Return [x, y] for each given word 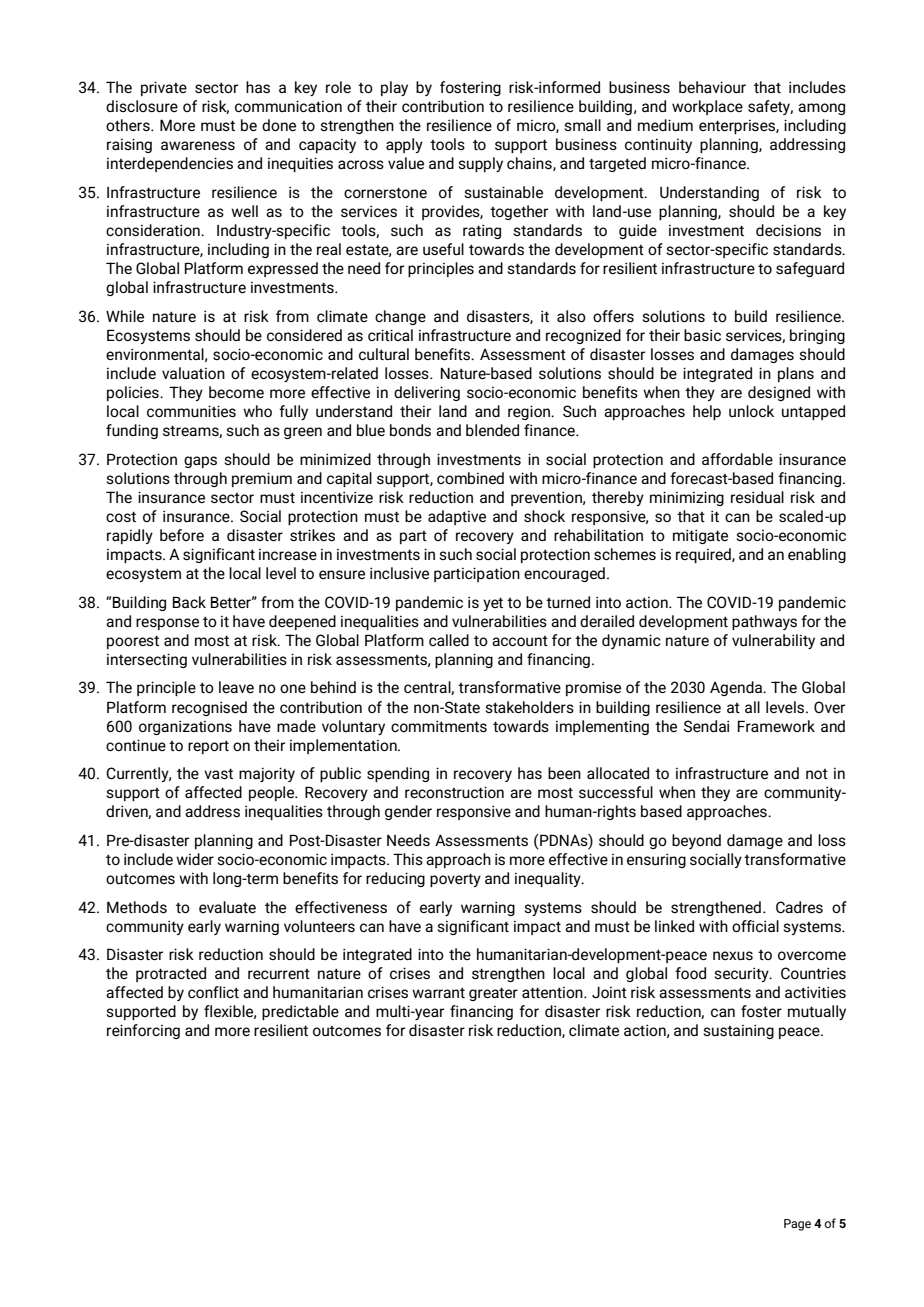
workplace [707, 107]
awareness [198, 145]
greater [493, 994]
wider [195, 859]
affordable [737, 459]
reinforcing [143, 1031]
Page [797, 1225]
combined [470, 478]
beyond [696, 841]
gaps [200, 462]
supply [481, 164]
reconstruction [454, 792]
